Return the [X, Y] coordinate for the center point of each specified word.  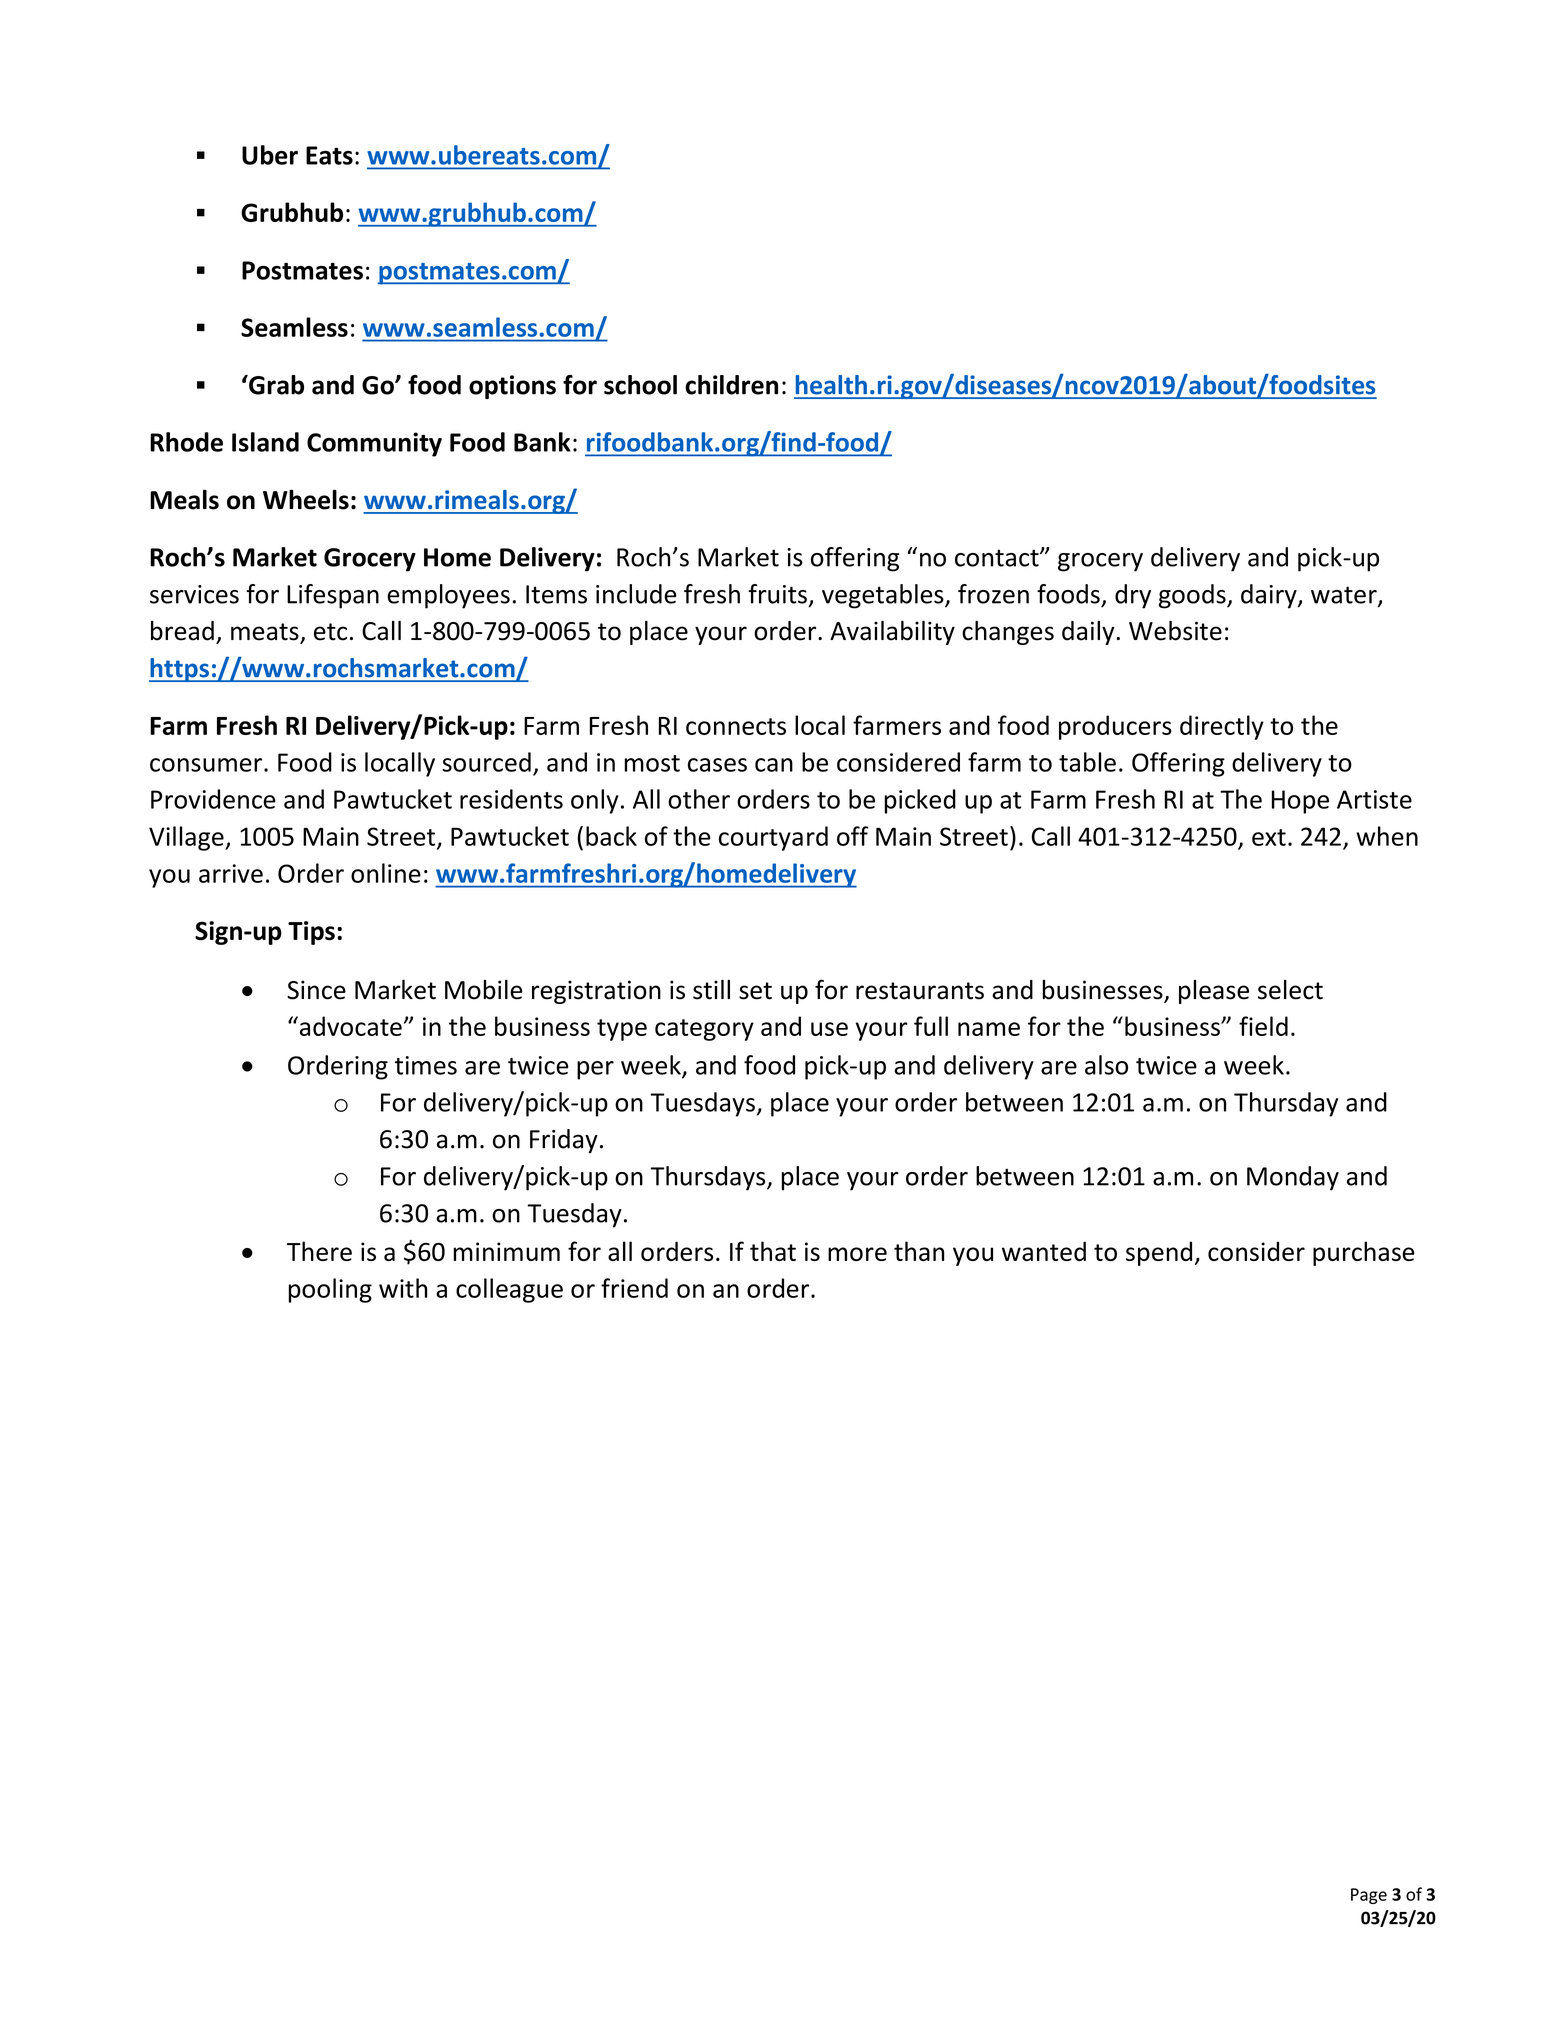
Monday [1293, 1178]
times [426, 1065]
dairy [1270, 596]
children [731, 385]
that [773, 1251]
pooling [330, 1290]
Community [374, 444]
